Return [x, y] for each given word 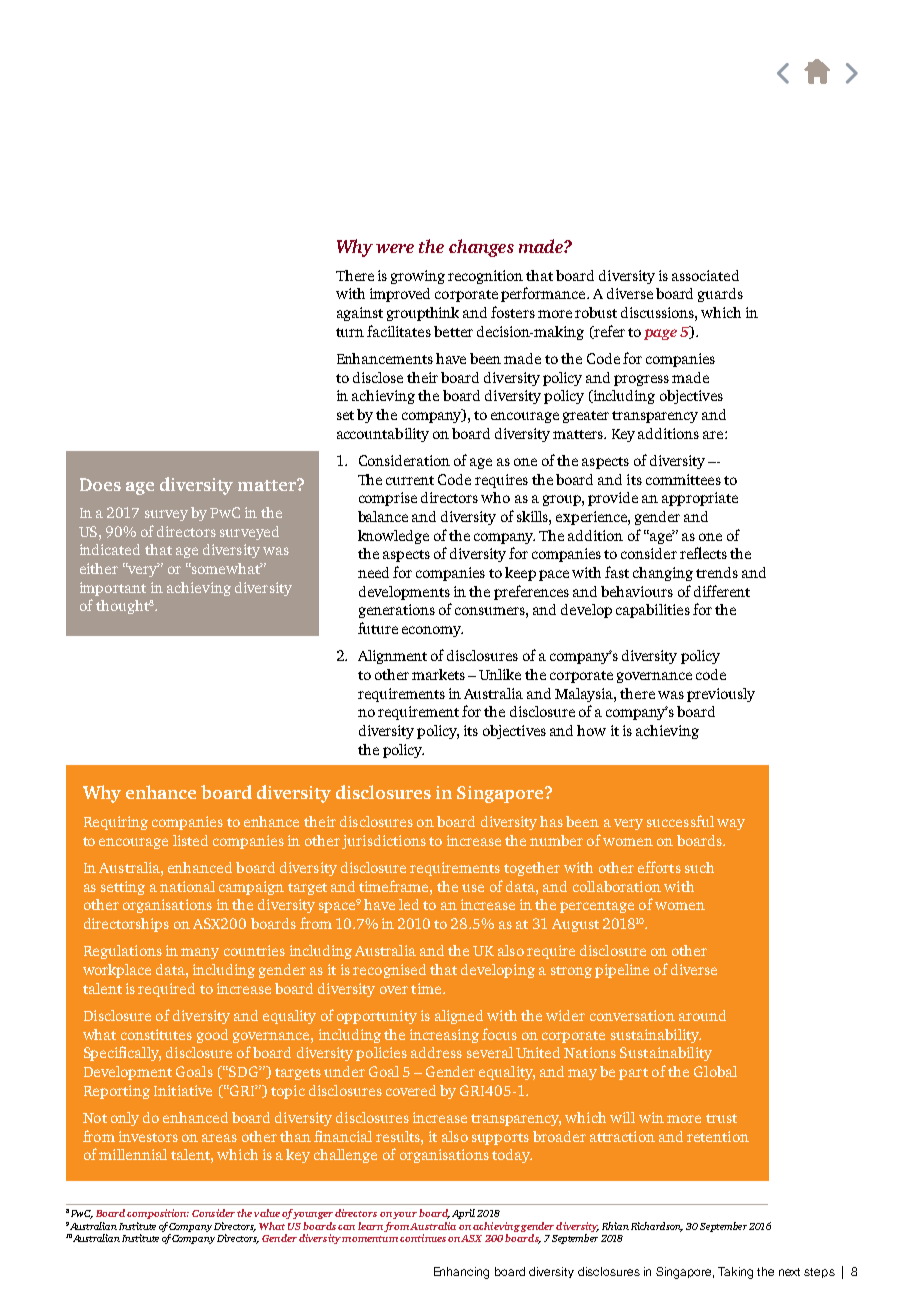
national [187, 886]
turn [350, 332]
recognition [485, 277]
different [722, 591]
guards [720, 295]
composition [158, 1214]
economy [432, 631]
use [473, 888]
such [699, 867]
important [113, 589]
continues [423, 1238]
